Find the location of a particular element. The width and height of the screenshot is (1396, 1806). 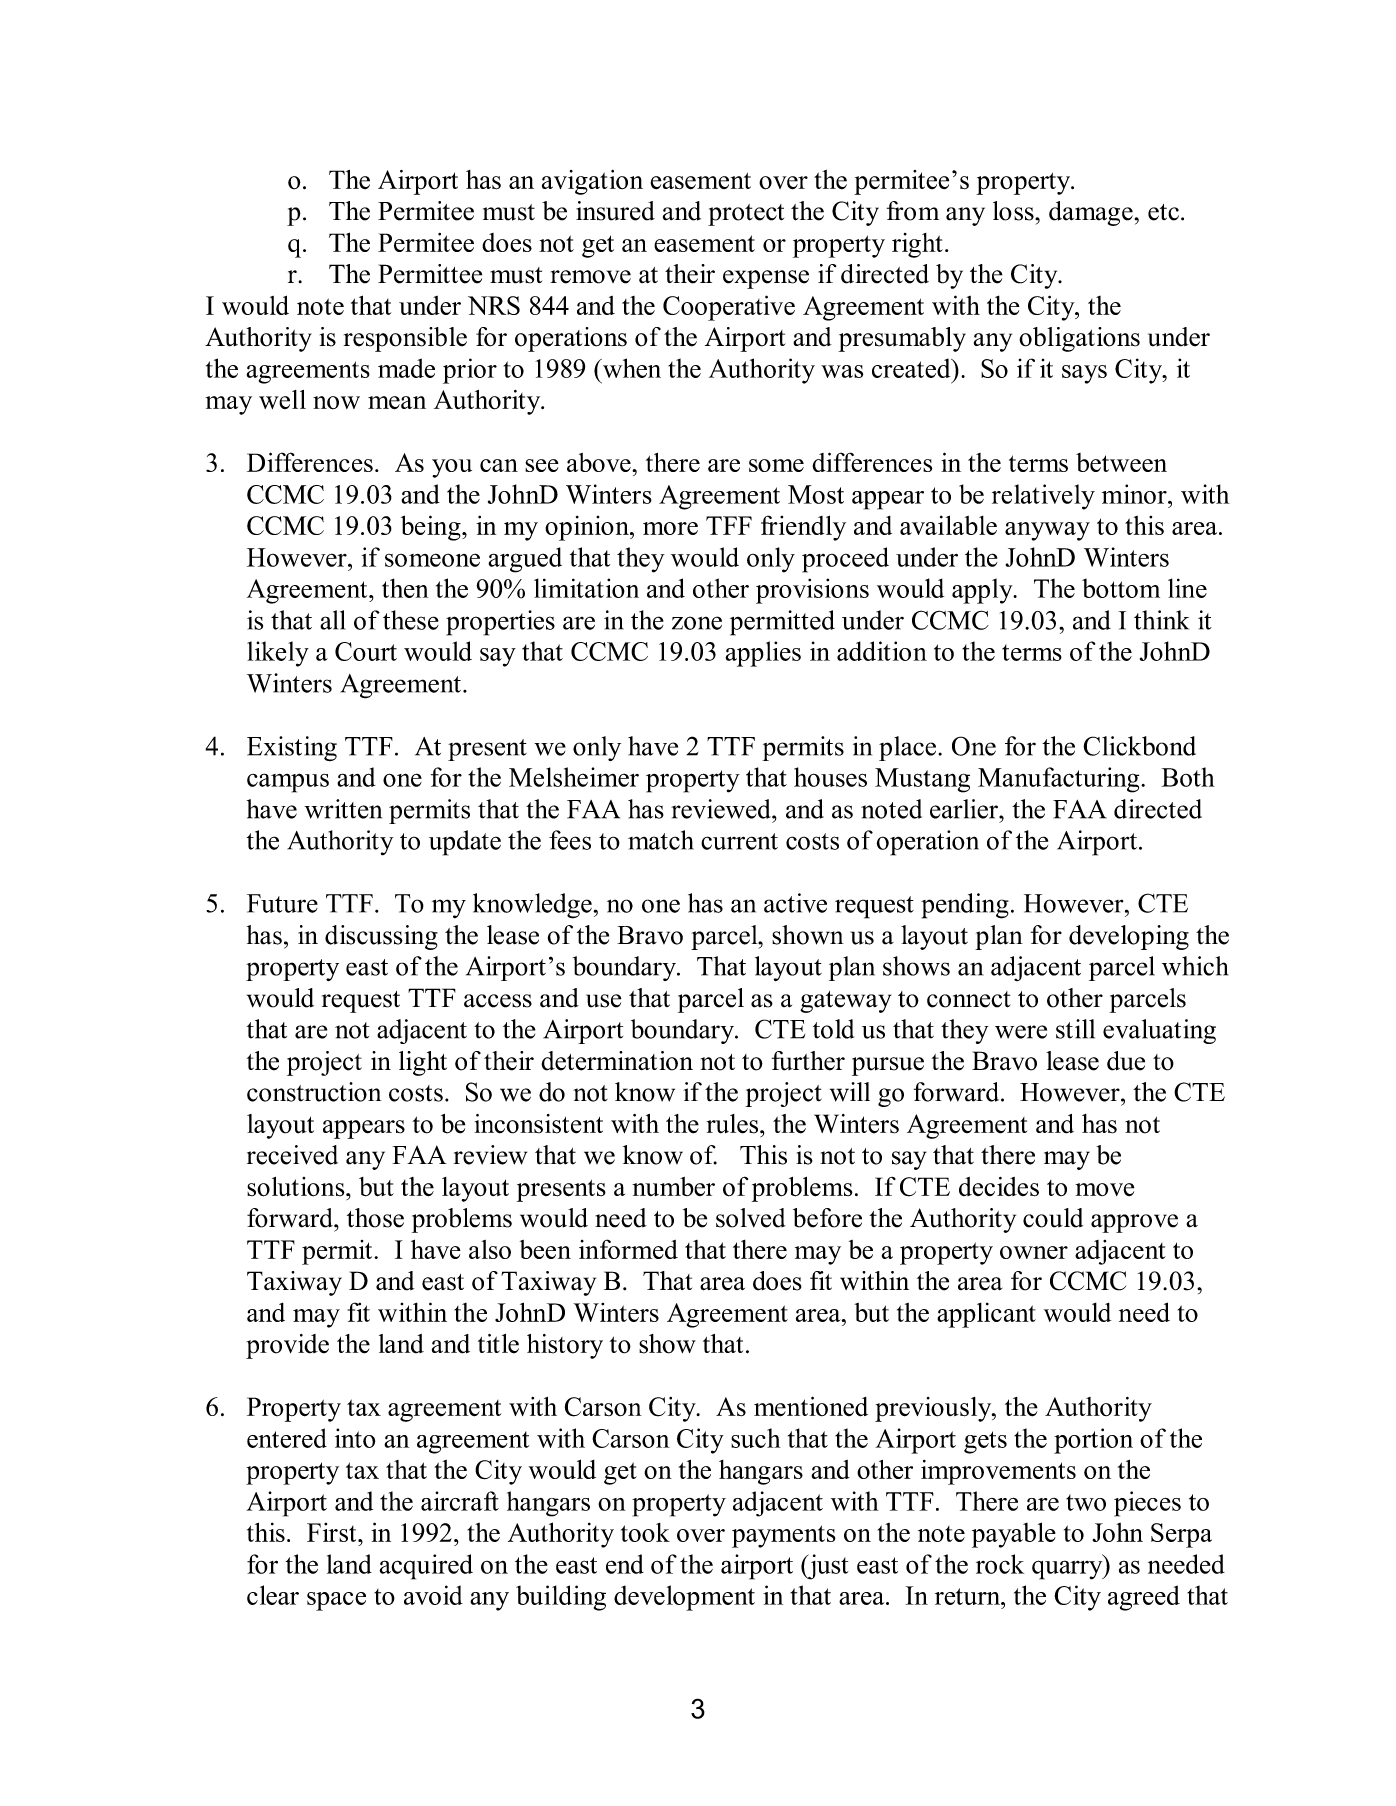

acquired is located at coordinates (426, 1567).
